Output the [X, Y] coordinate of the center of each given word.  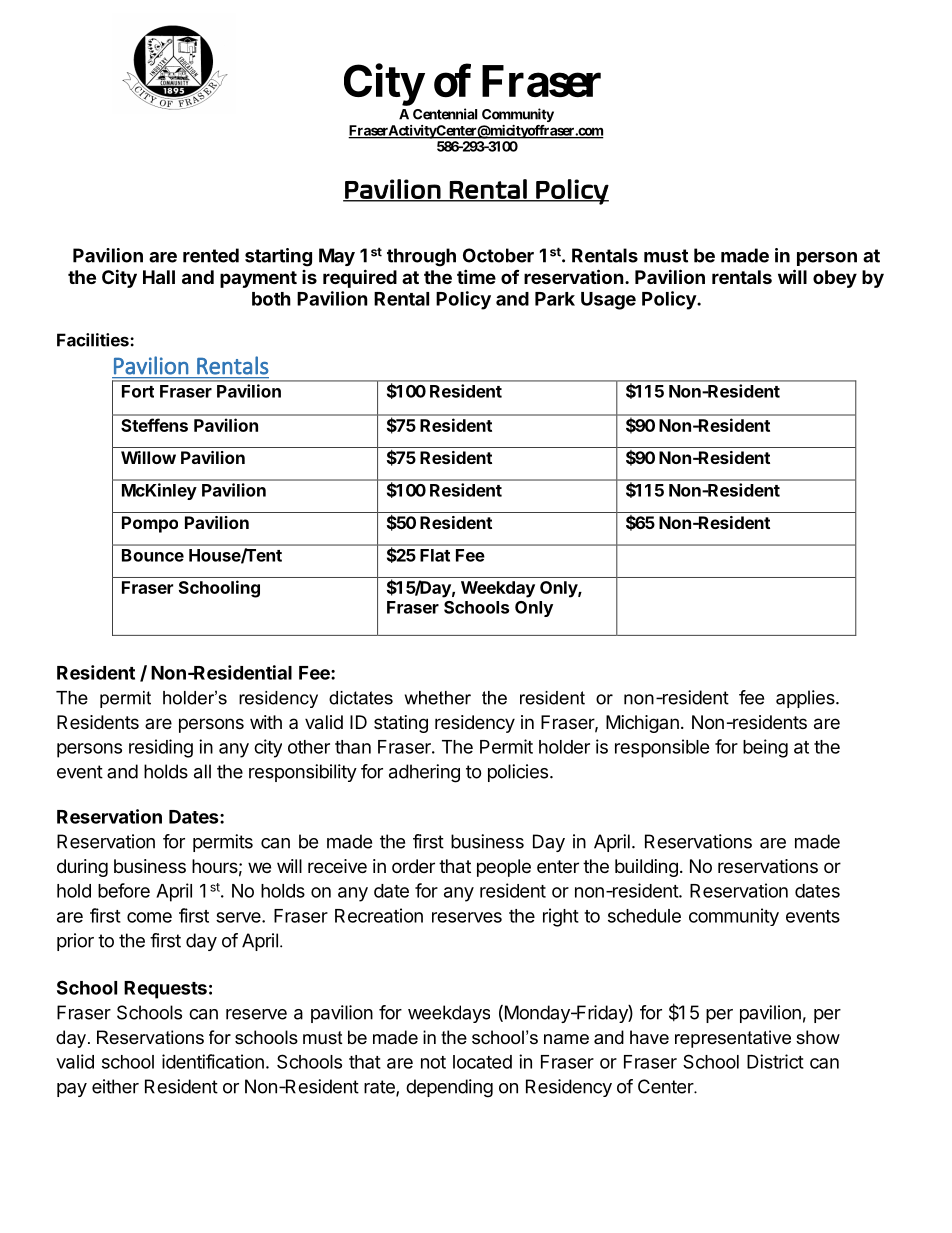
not [433, 1062]
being [765, 748]
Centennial [445, 114]
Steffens [154, 425]
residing [161, 748]
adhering [424, 773]
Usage [608, 301]
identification [213, 1061]
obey [835, 279]
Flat [435, 555]
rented [211, 255]
